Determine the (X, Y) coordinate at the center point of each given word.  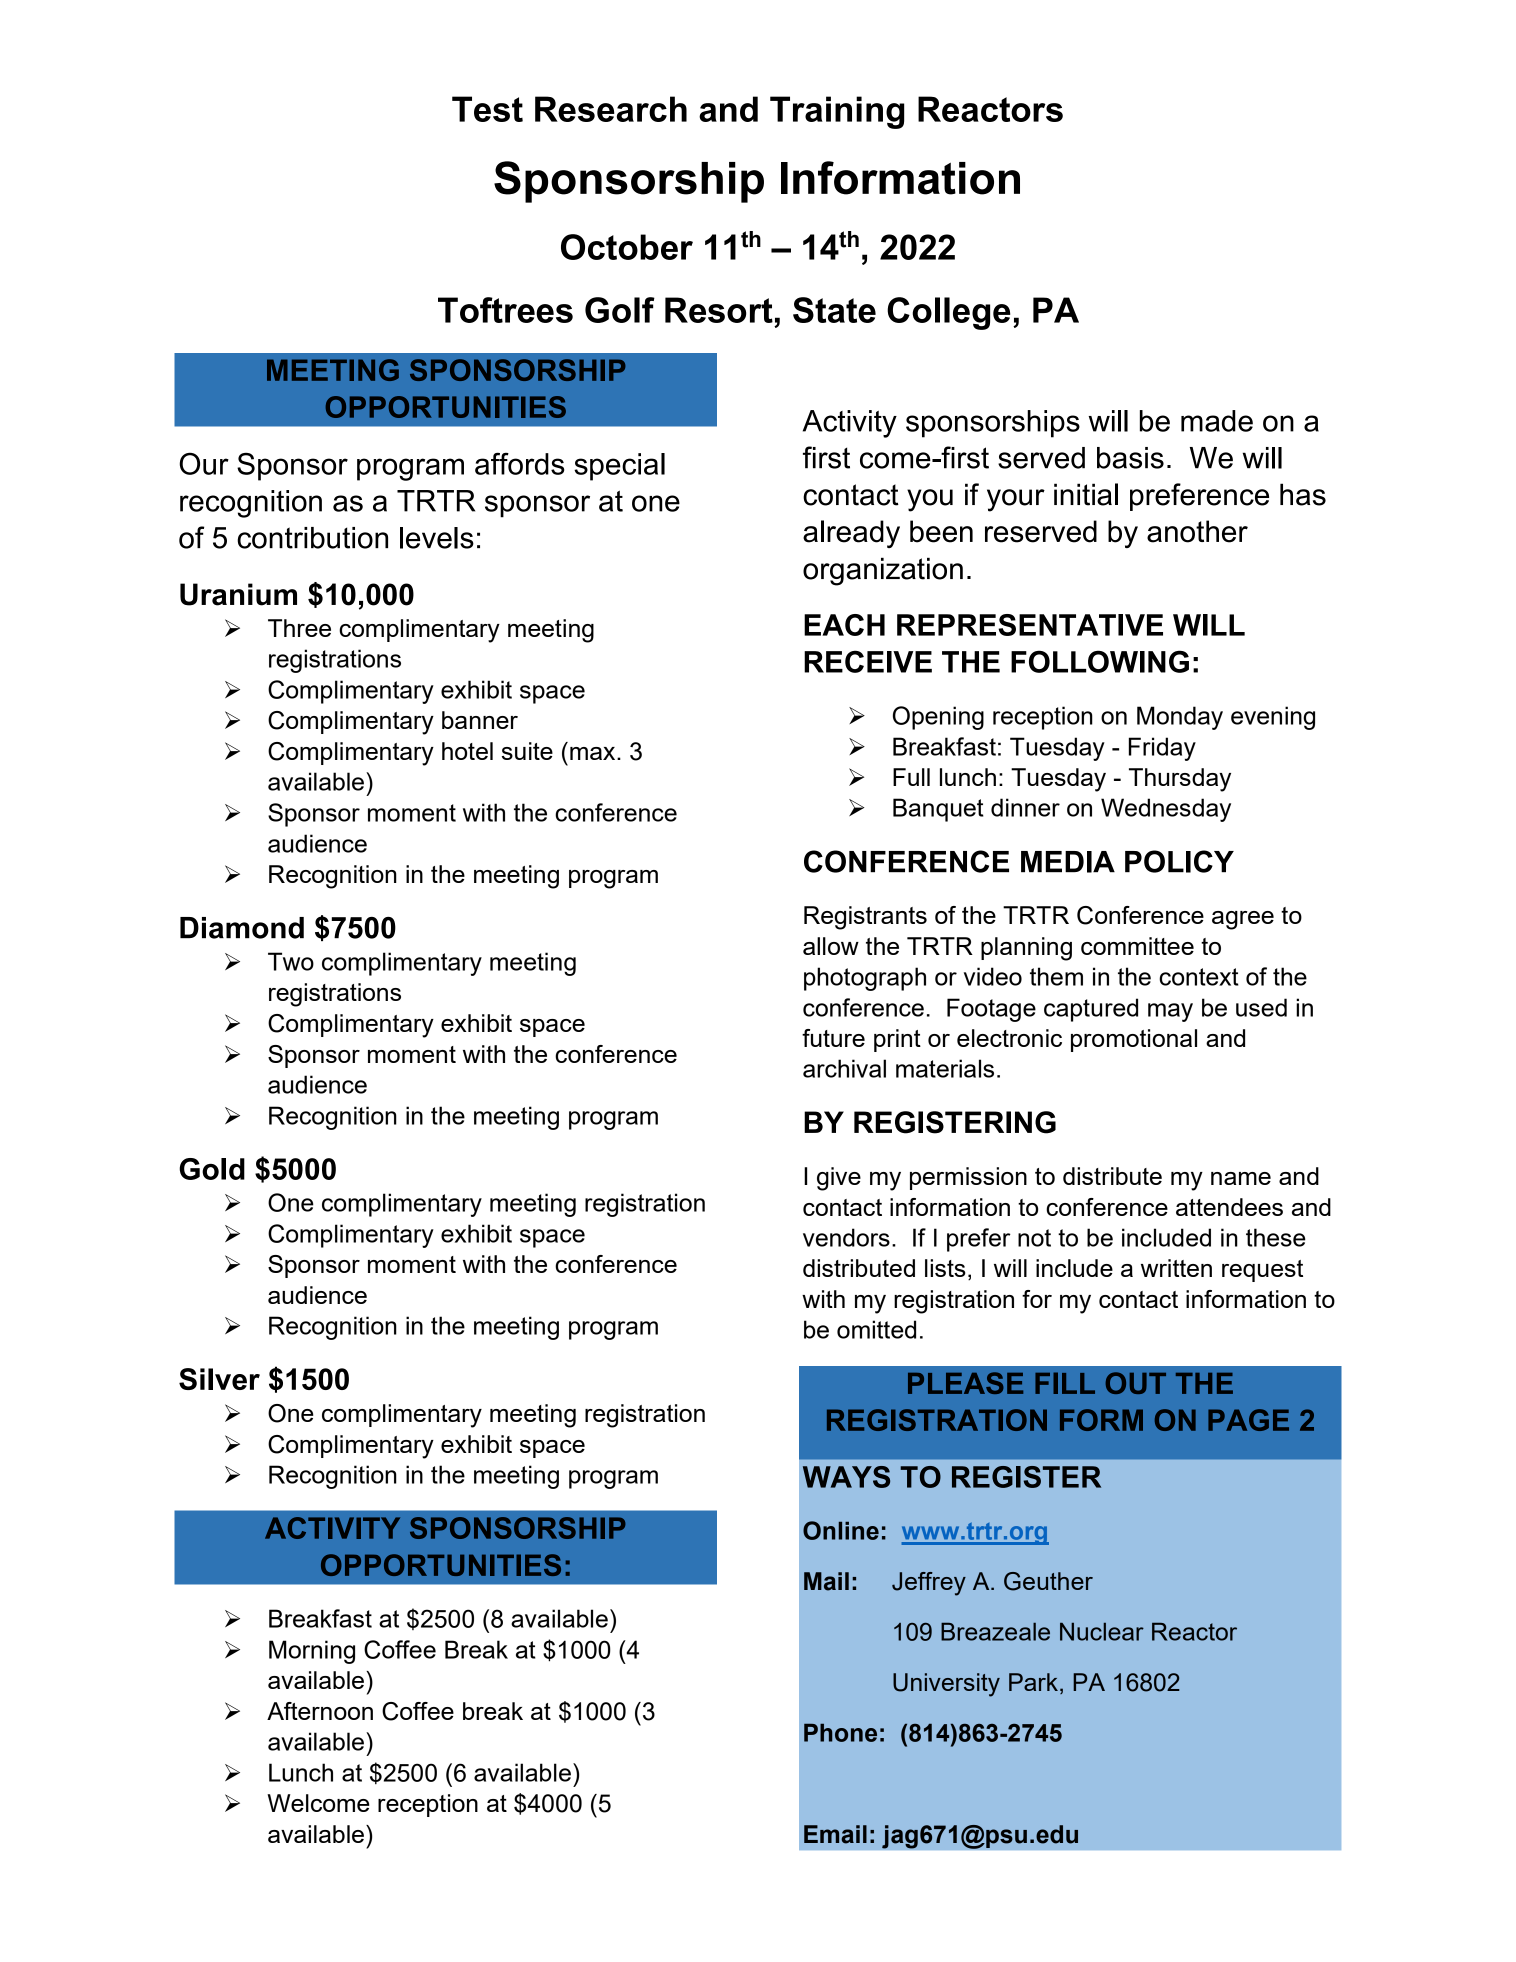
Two (291, 961)
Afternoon (320, 1711)
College (948, 313)
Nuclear (1102, 1631)
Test (487, 109)
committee (1137, 946)
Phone (840, 1732)
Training (837, 112)
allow (831, 946)
